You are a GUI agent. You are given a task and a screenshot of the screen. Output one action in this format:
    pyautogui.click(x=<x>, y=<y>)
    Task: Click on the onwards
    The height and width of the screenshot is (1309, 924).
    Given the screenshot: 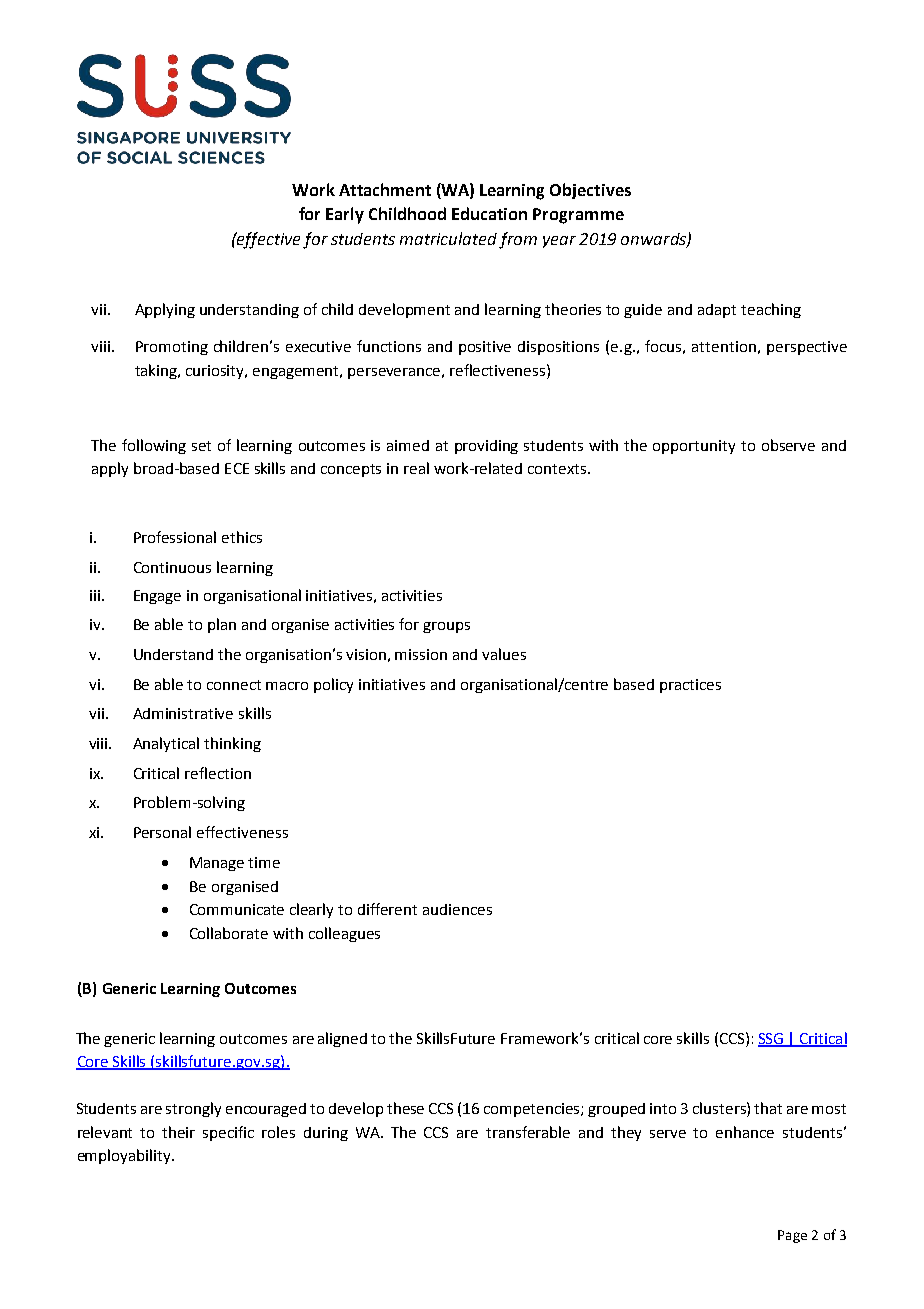 What is the action you would take?
    pyautogui.click(x=654, y=240)
